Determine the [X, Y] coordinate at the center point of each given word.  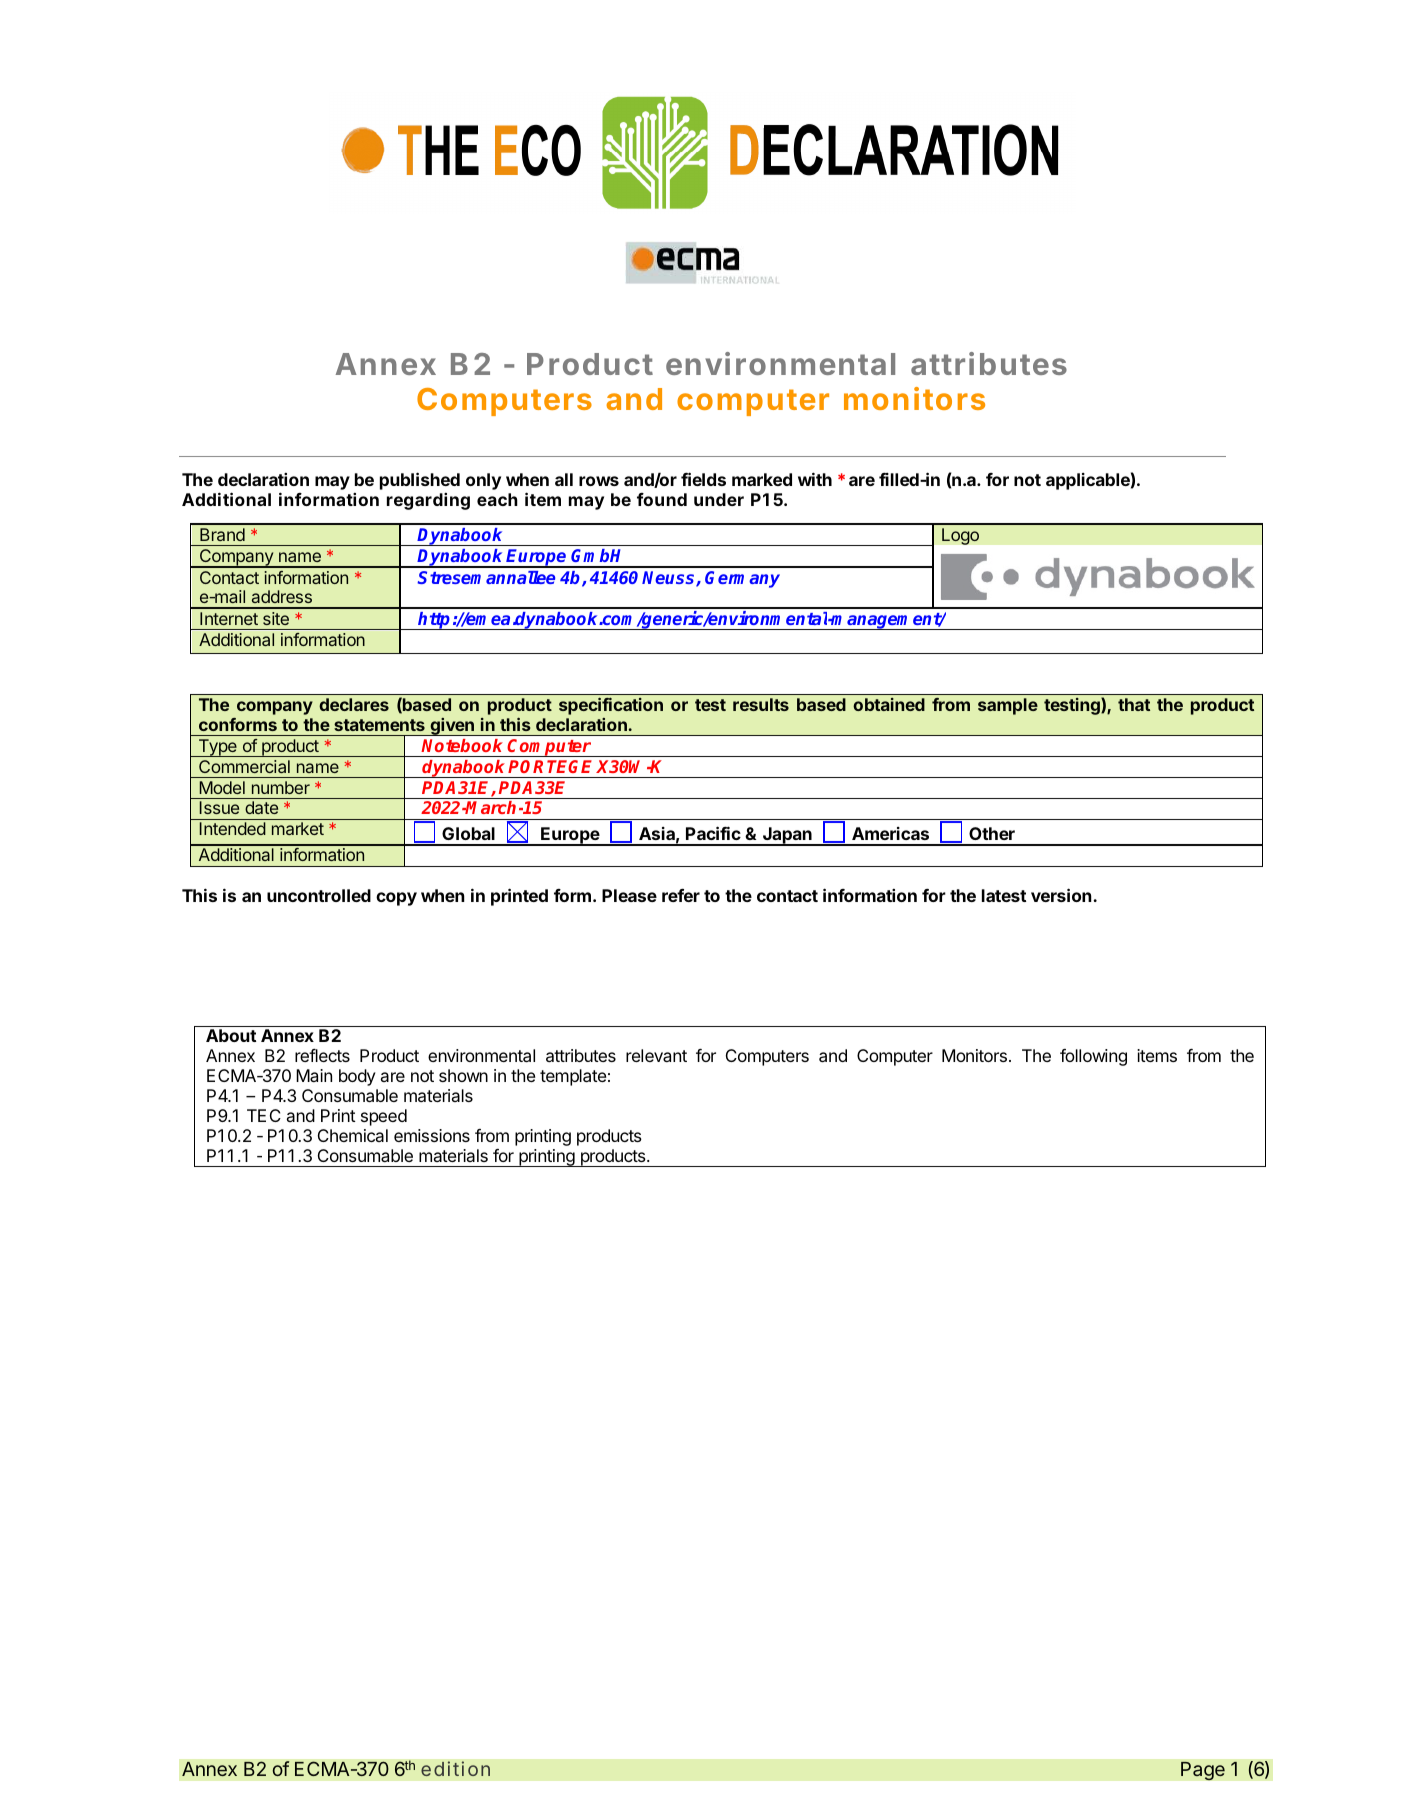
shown [463, 1075]
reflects [322, 1055]
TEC [264, 1115]
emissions [432, 1135]
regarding [428, 501]
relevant [656, 1055]
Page [1203, 1771]
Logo [960, 536]
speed [384, 1117]
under [719, 499]
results [761, 704]
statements [379, 725]
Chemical [353, 1135]
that [1134, 704]
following [1093, 1057]
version [1061, 895]
